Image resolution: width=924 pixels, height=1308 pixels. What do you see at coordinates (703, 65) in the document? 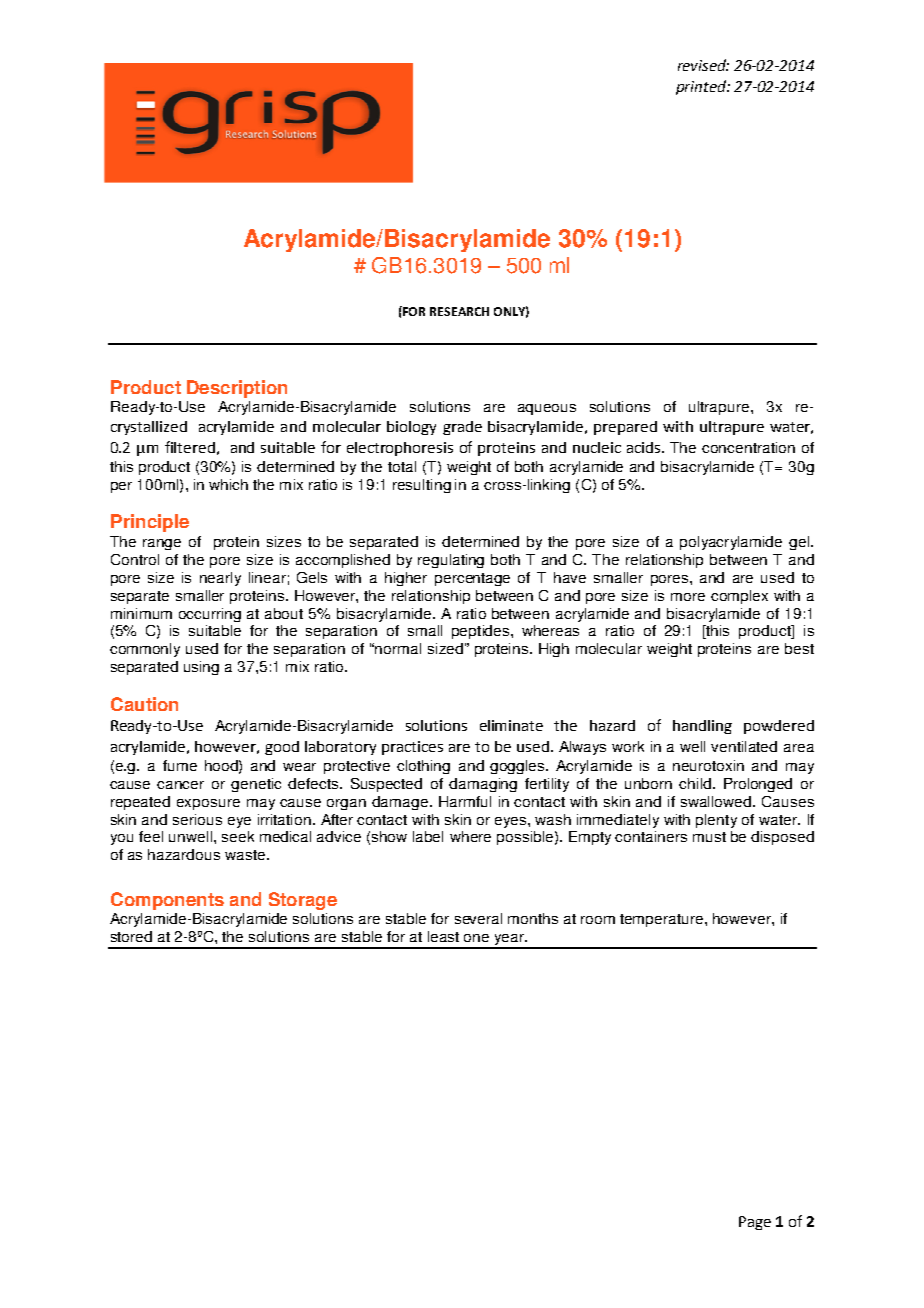
I see `revised` at bounding box center [703, 65].
